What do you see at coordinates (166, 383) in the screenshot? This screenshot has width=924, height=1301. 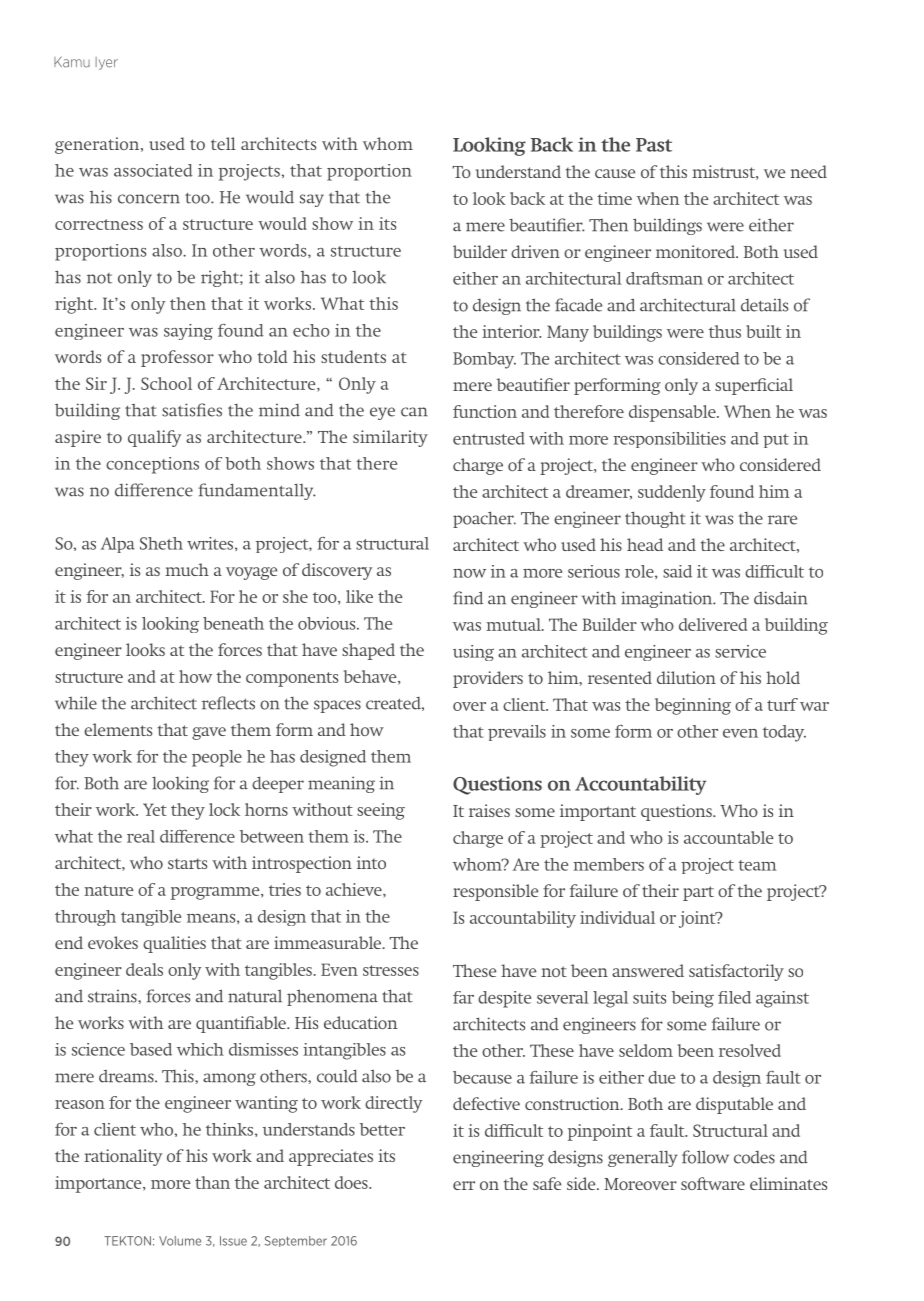 I see `School` at bounding box center [166, 383].
